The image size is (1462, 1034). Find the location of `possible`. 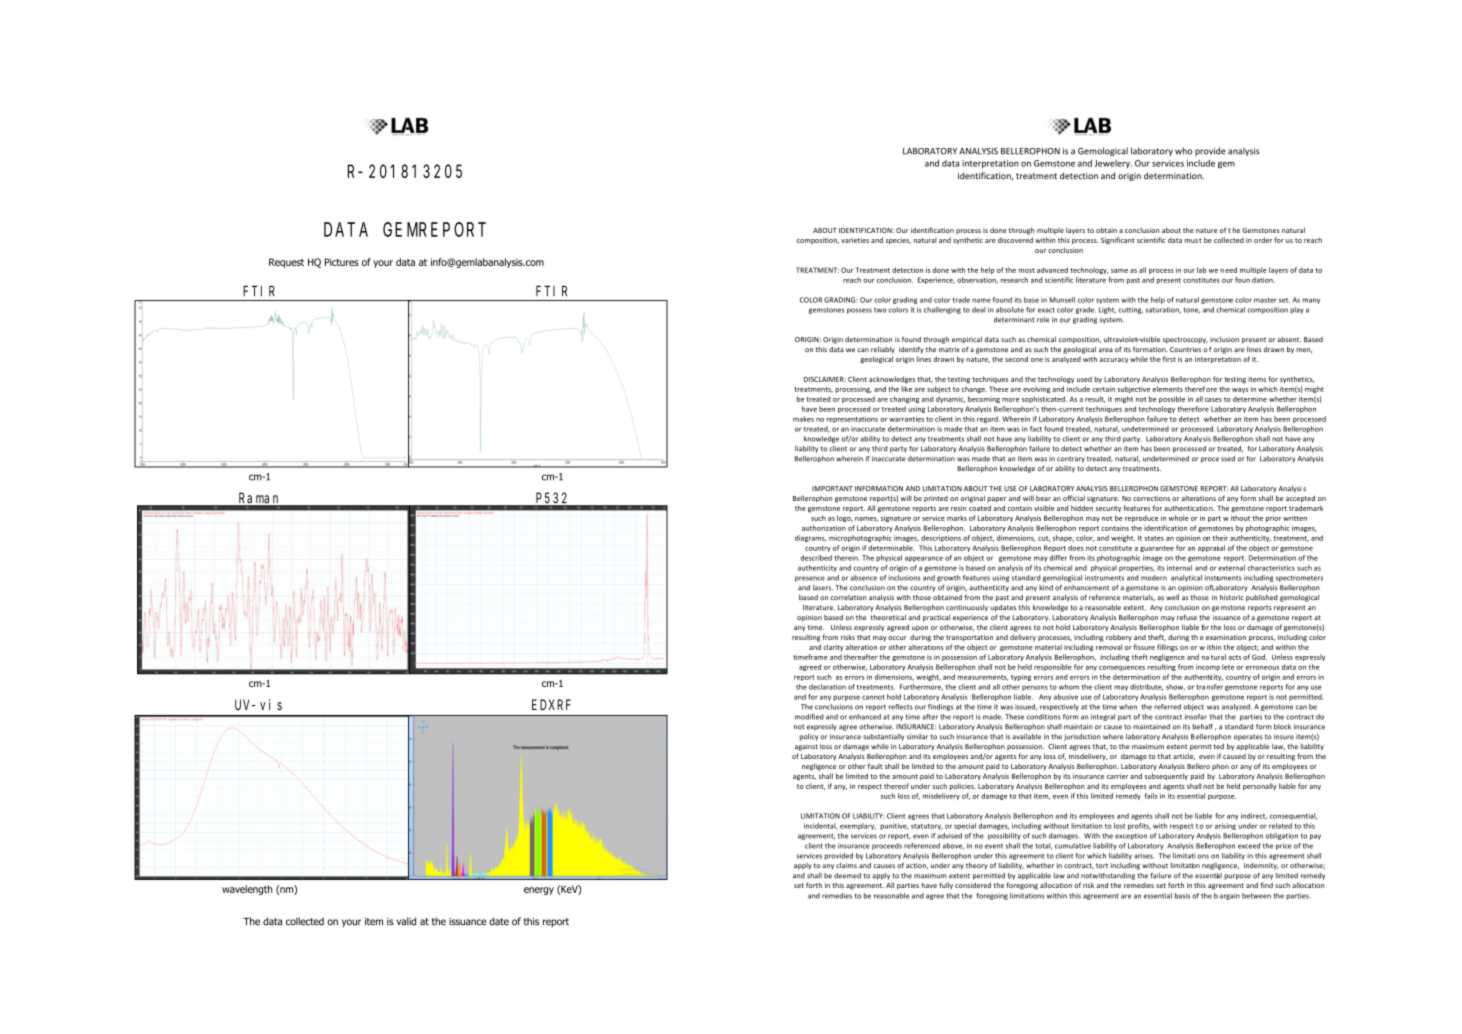

possible is located at coordinates (1172, 399).
